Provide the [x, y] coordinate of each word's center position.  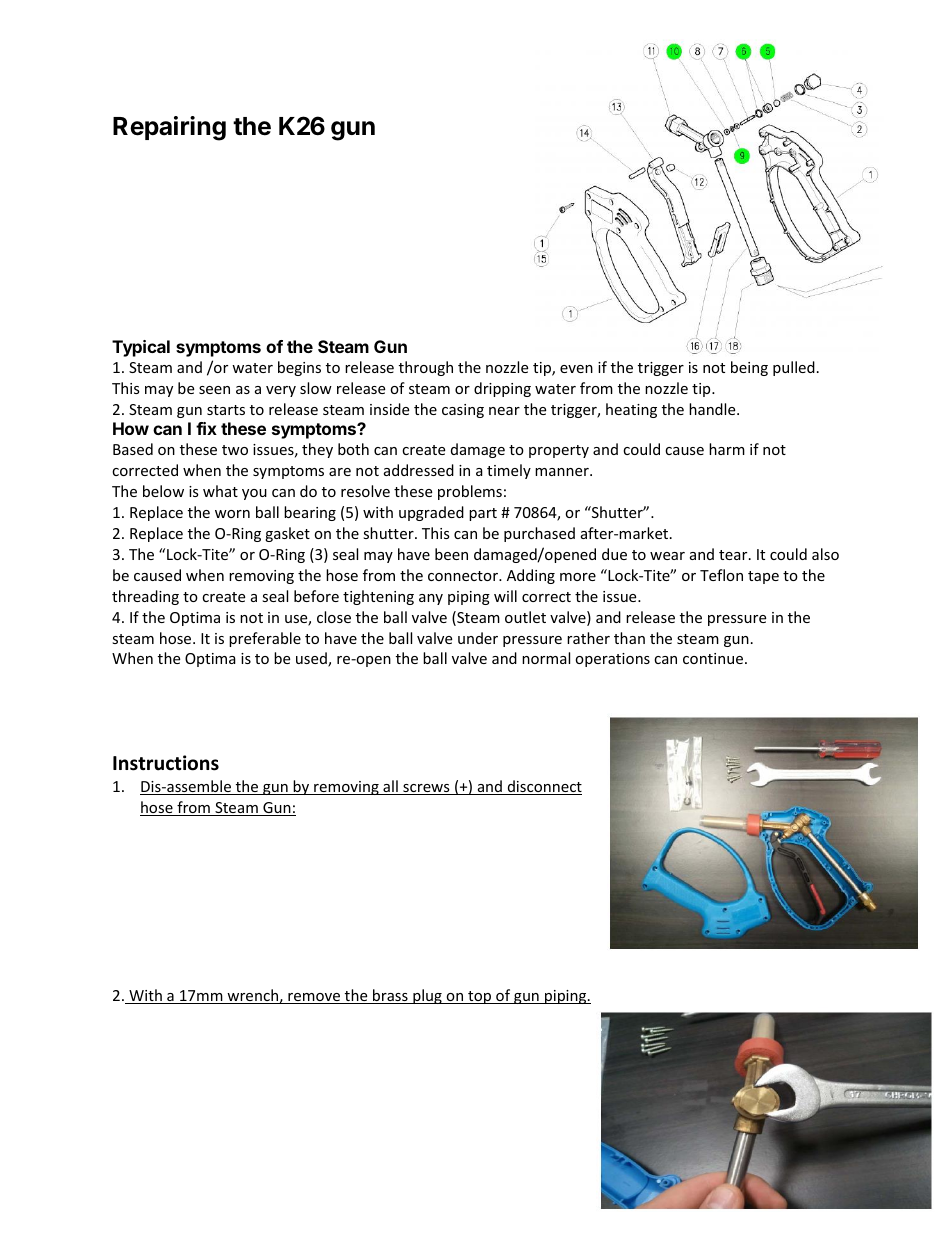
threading [145, 597]
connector [464, 576]
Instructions [166, 763]
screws [426, 789]
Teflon [721, 575]
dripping [502, 389]
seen [214, 390]
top [480, 997]
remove [314, 998]
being [749, 368]
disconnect [543, 787]
